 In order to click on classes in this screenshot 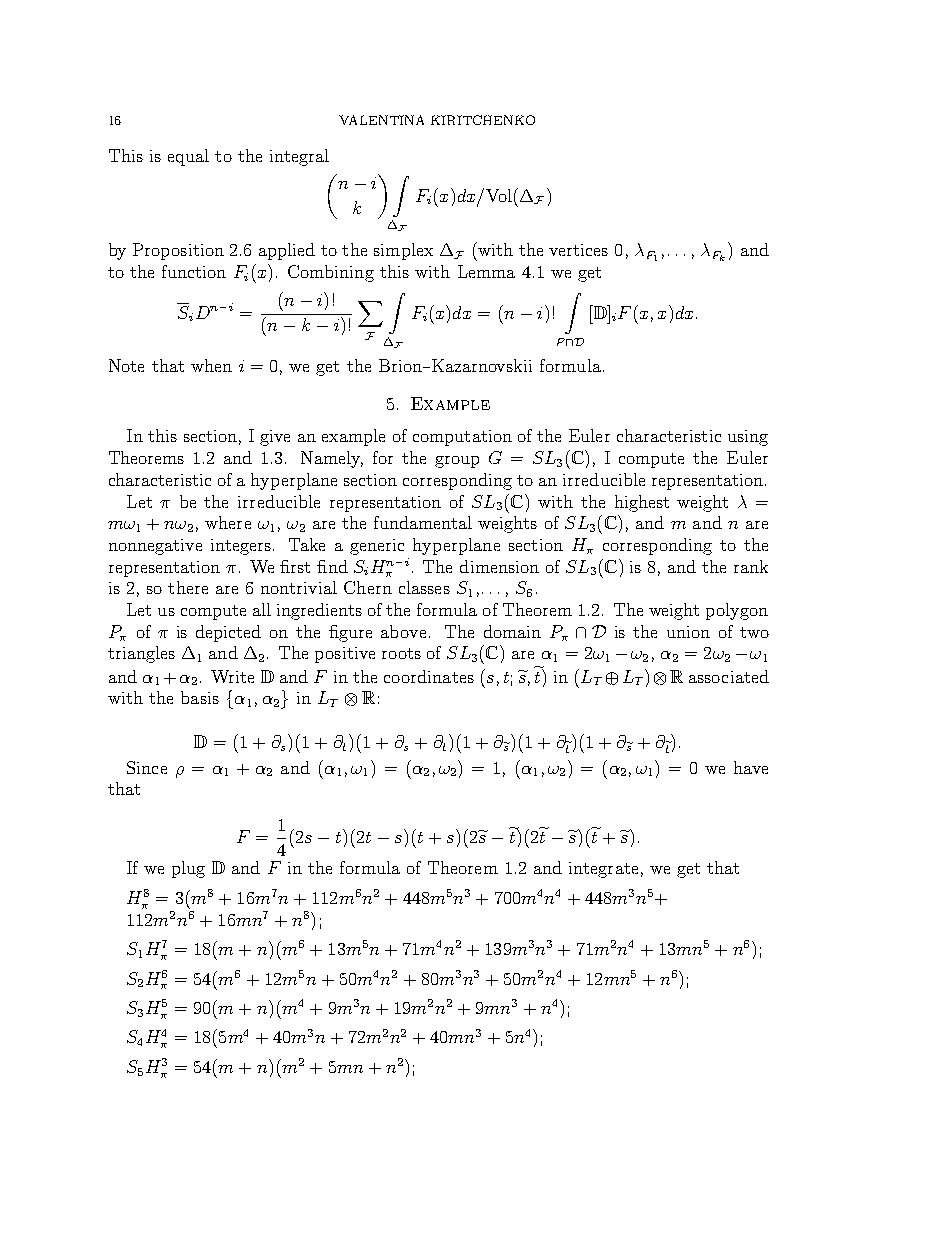, I will do `click(424, 587)`.
